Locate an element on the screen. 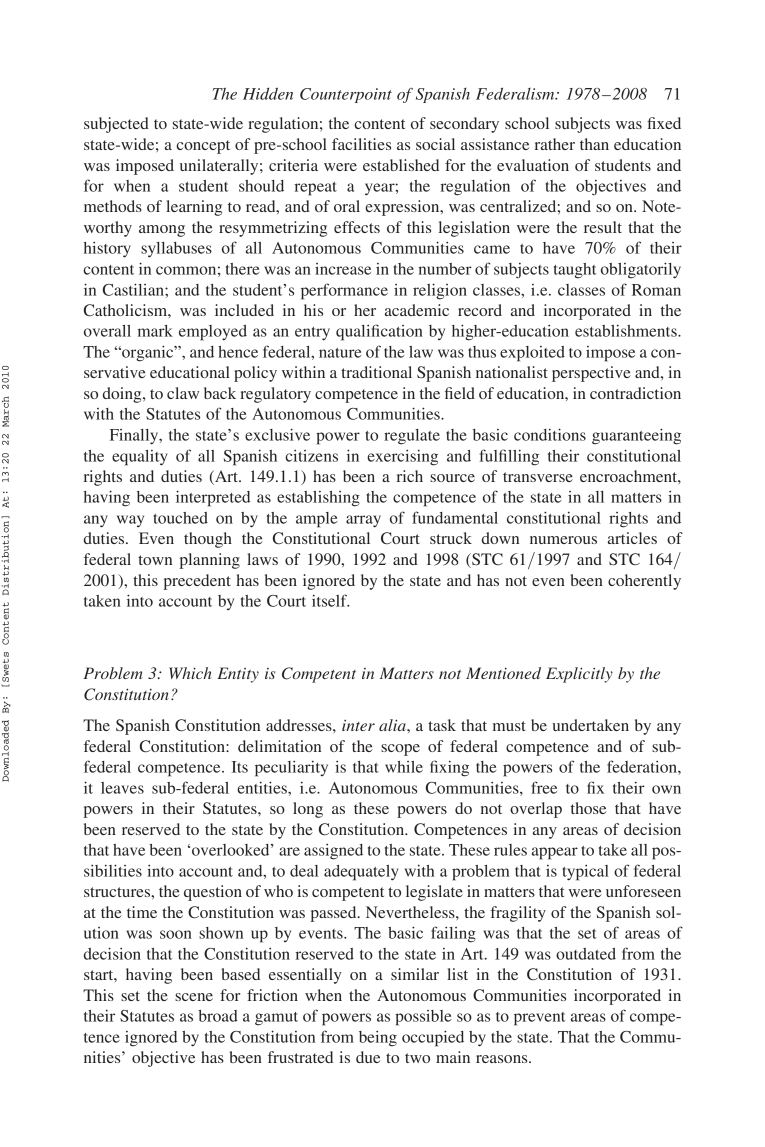  outdated is located at coordinates (586, 954).
